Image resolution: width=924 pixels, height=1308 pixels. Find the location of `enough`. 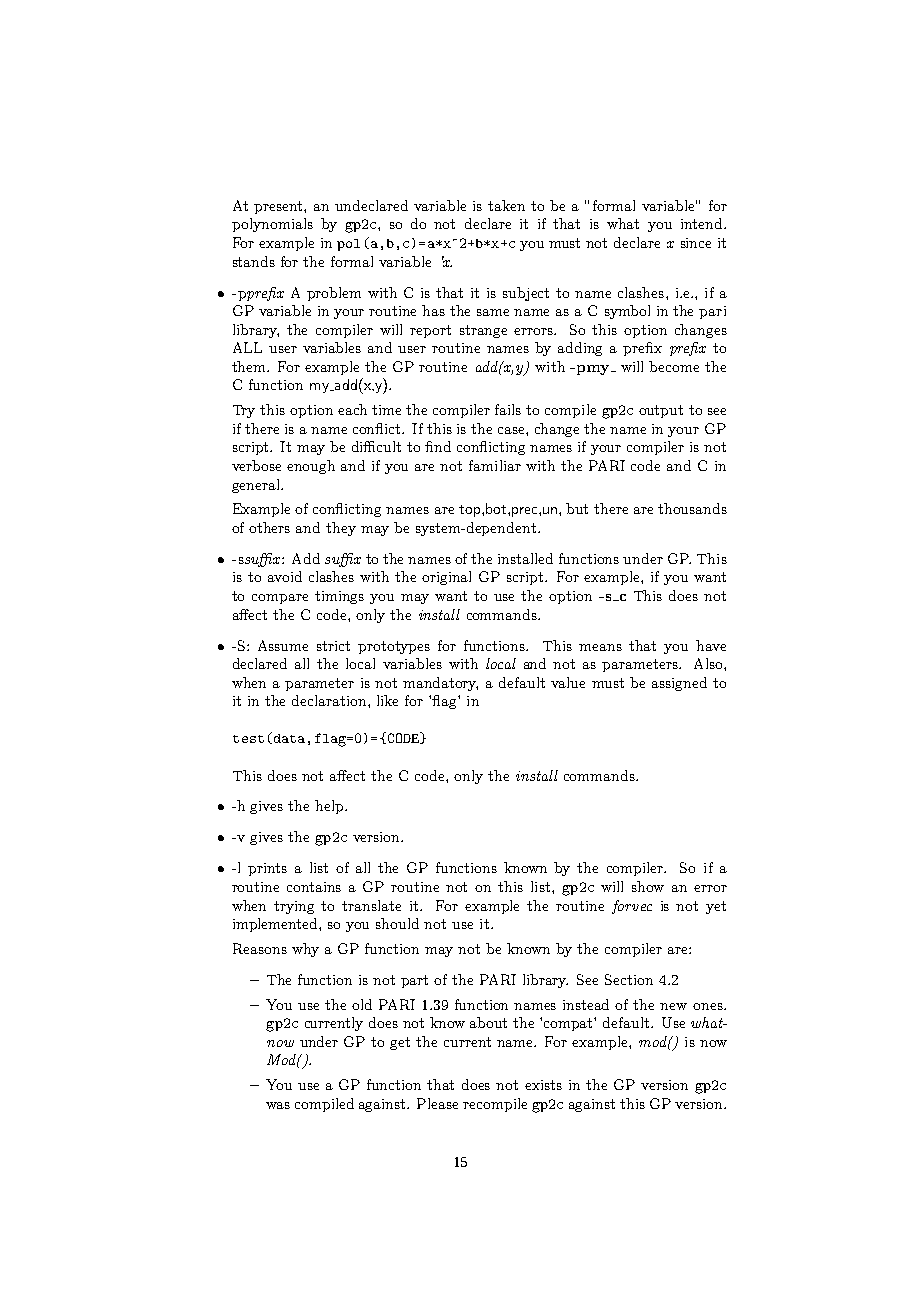

enough is located at coordinates (311, 467).
